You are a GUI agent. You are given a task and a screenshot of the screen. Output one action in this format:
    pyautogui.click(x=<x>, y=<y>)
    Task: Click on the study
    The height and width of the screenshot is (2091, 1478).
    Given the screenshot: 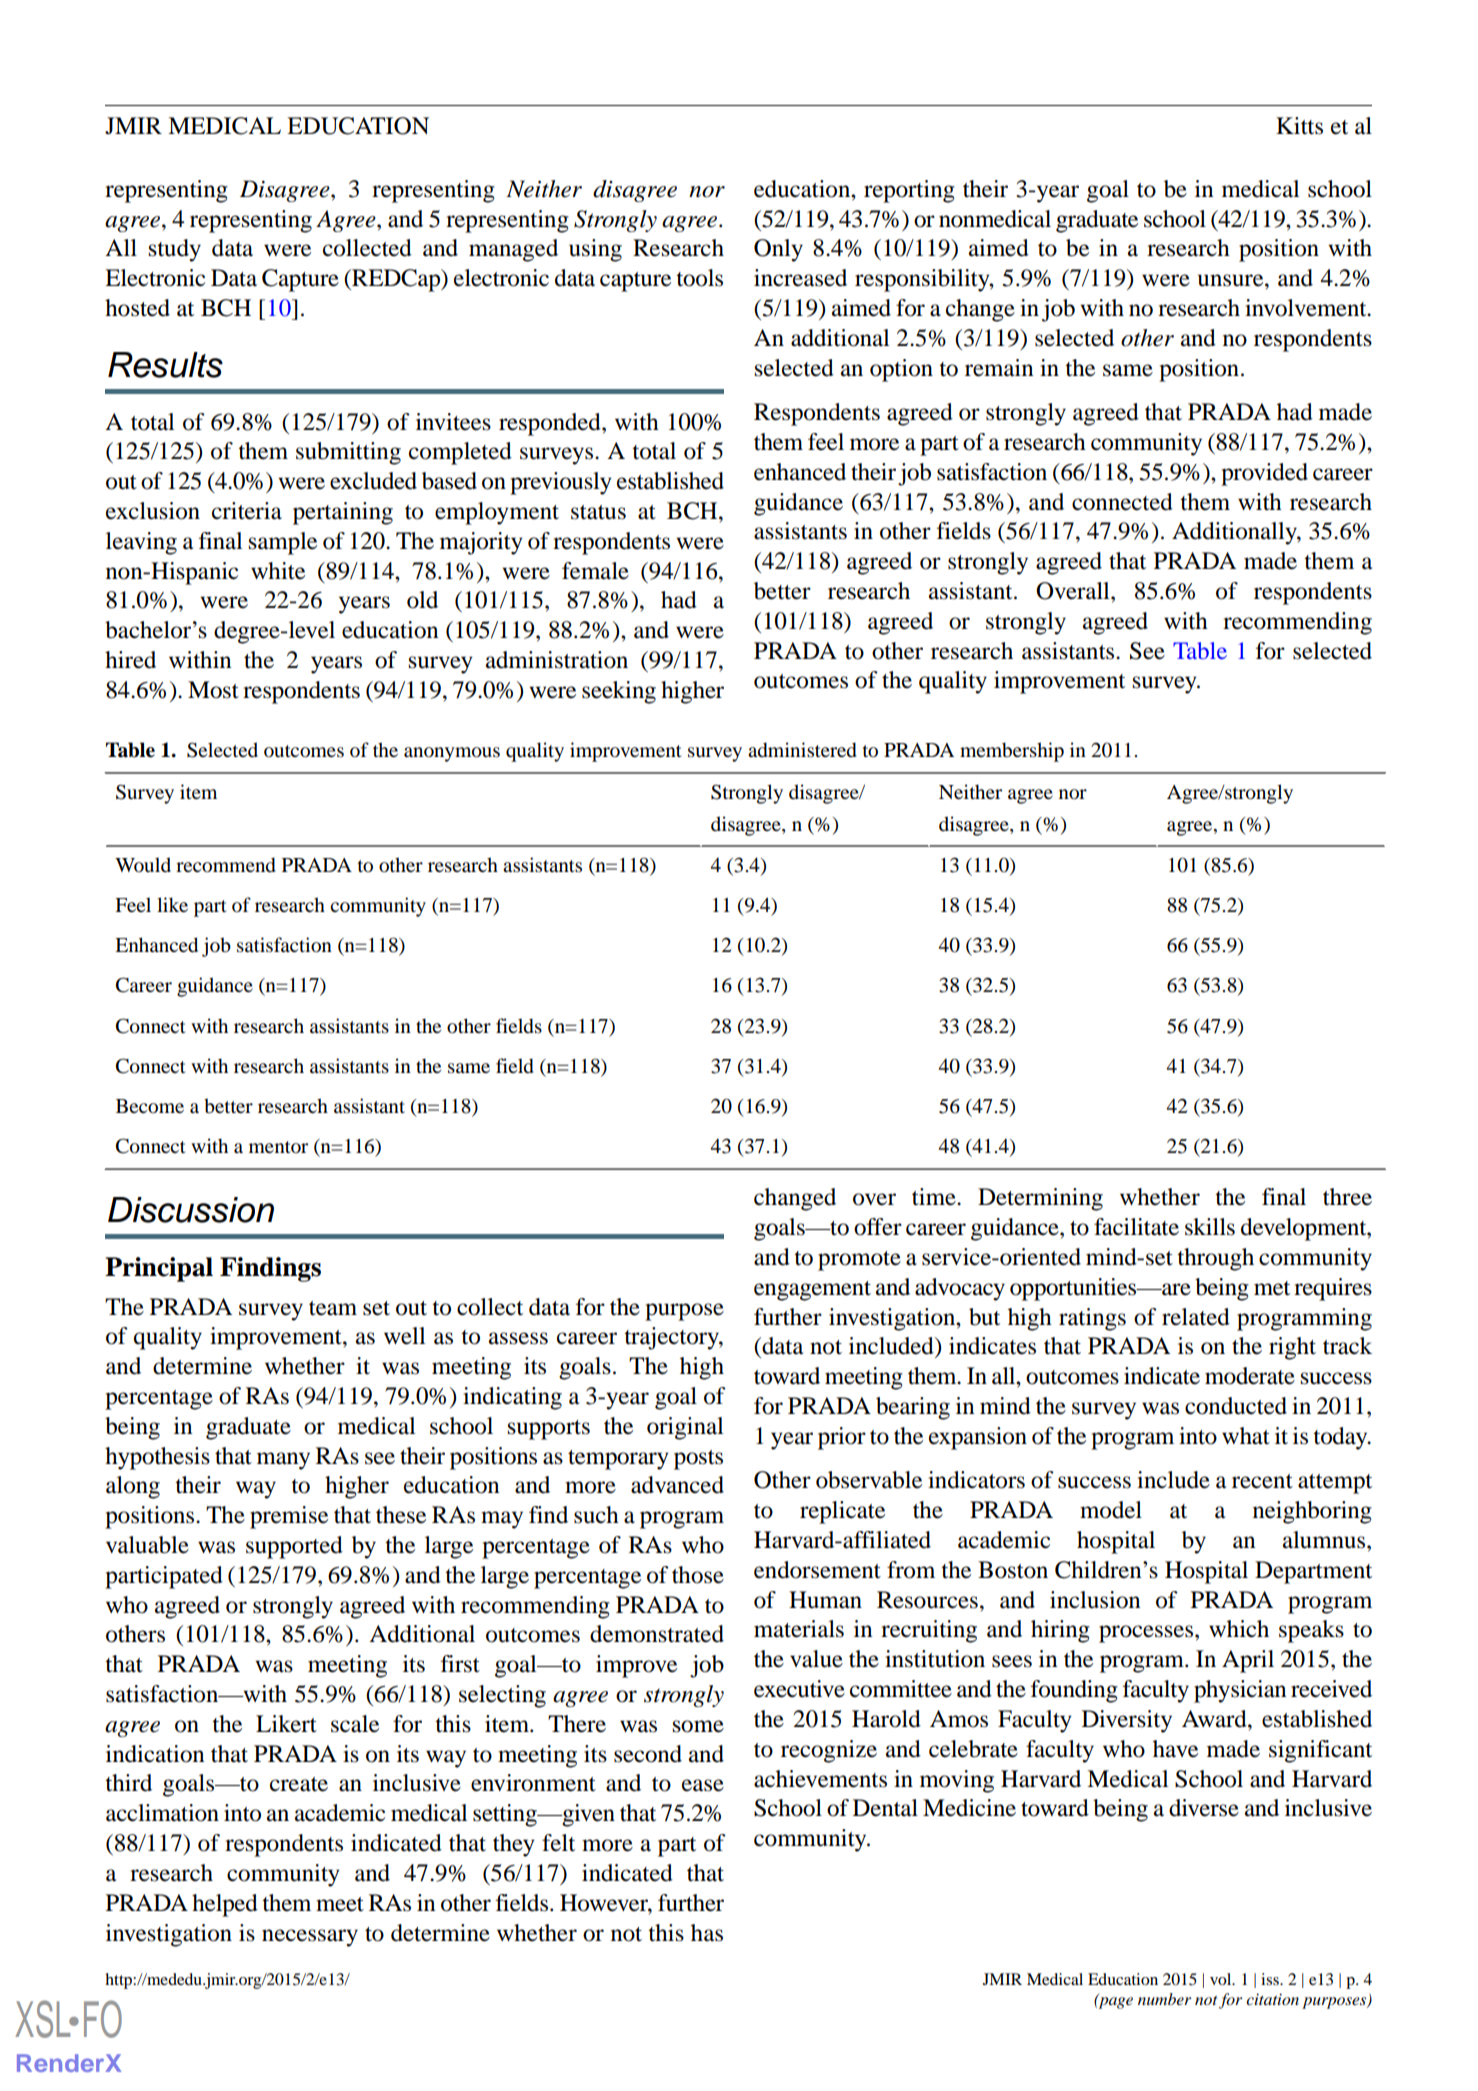 What is the action you would take?
    pyautogui.click(x=175, y=250)
